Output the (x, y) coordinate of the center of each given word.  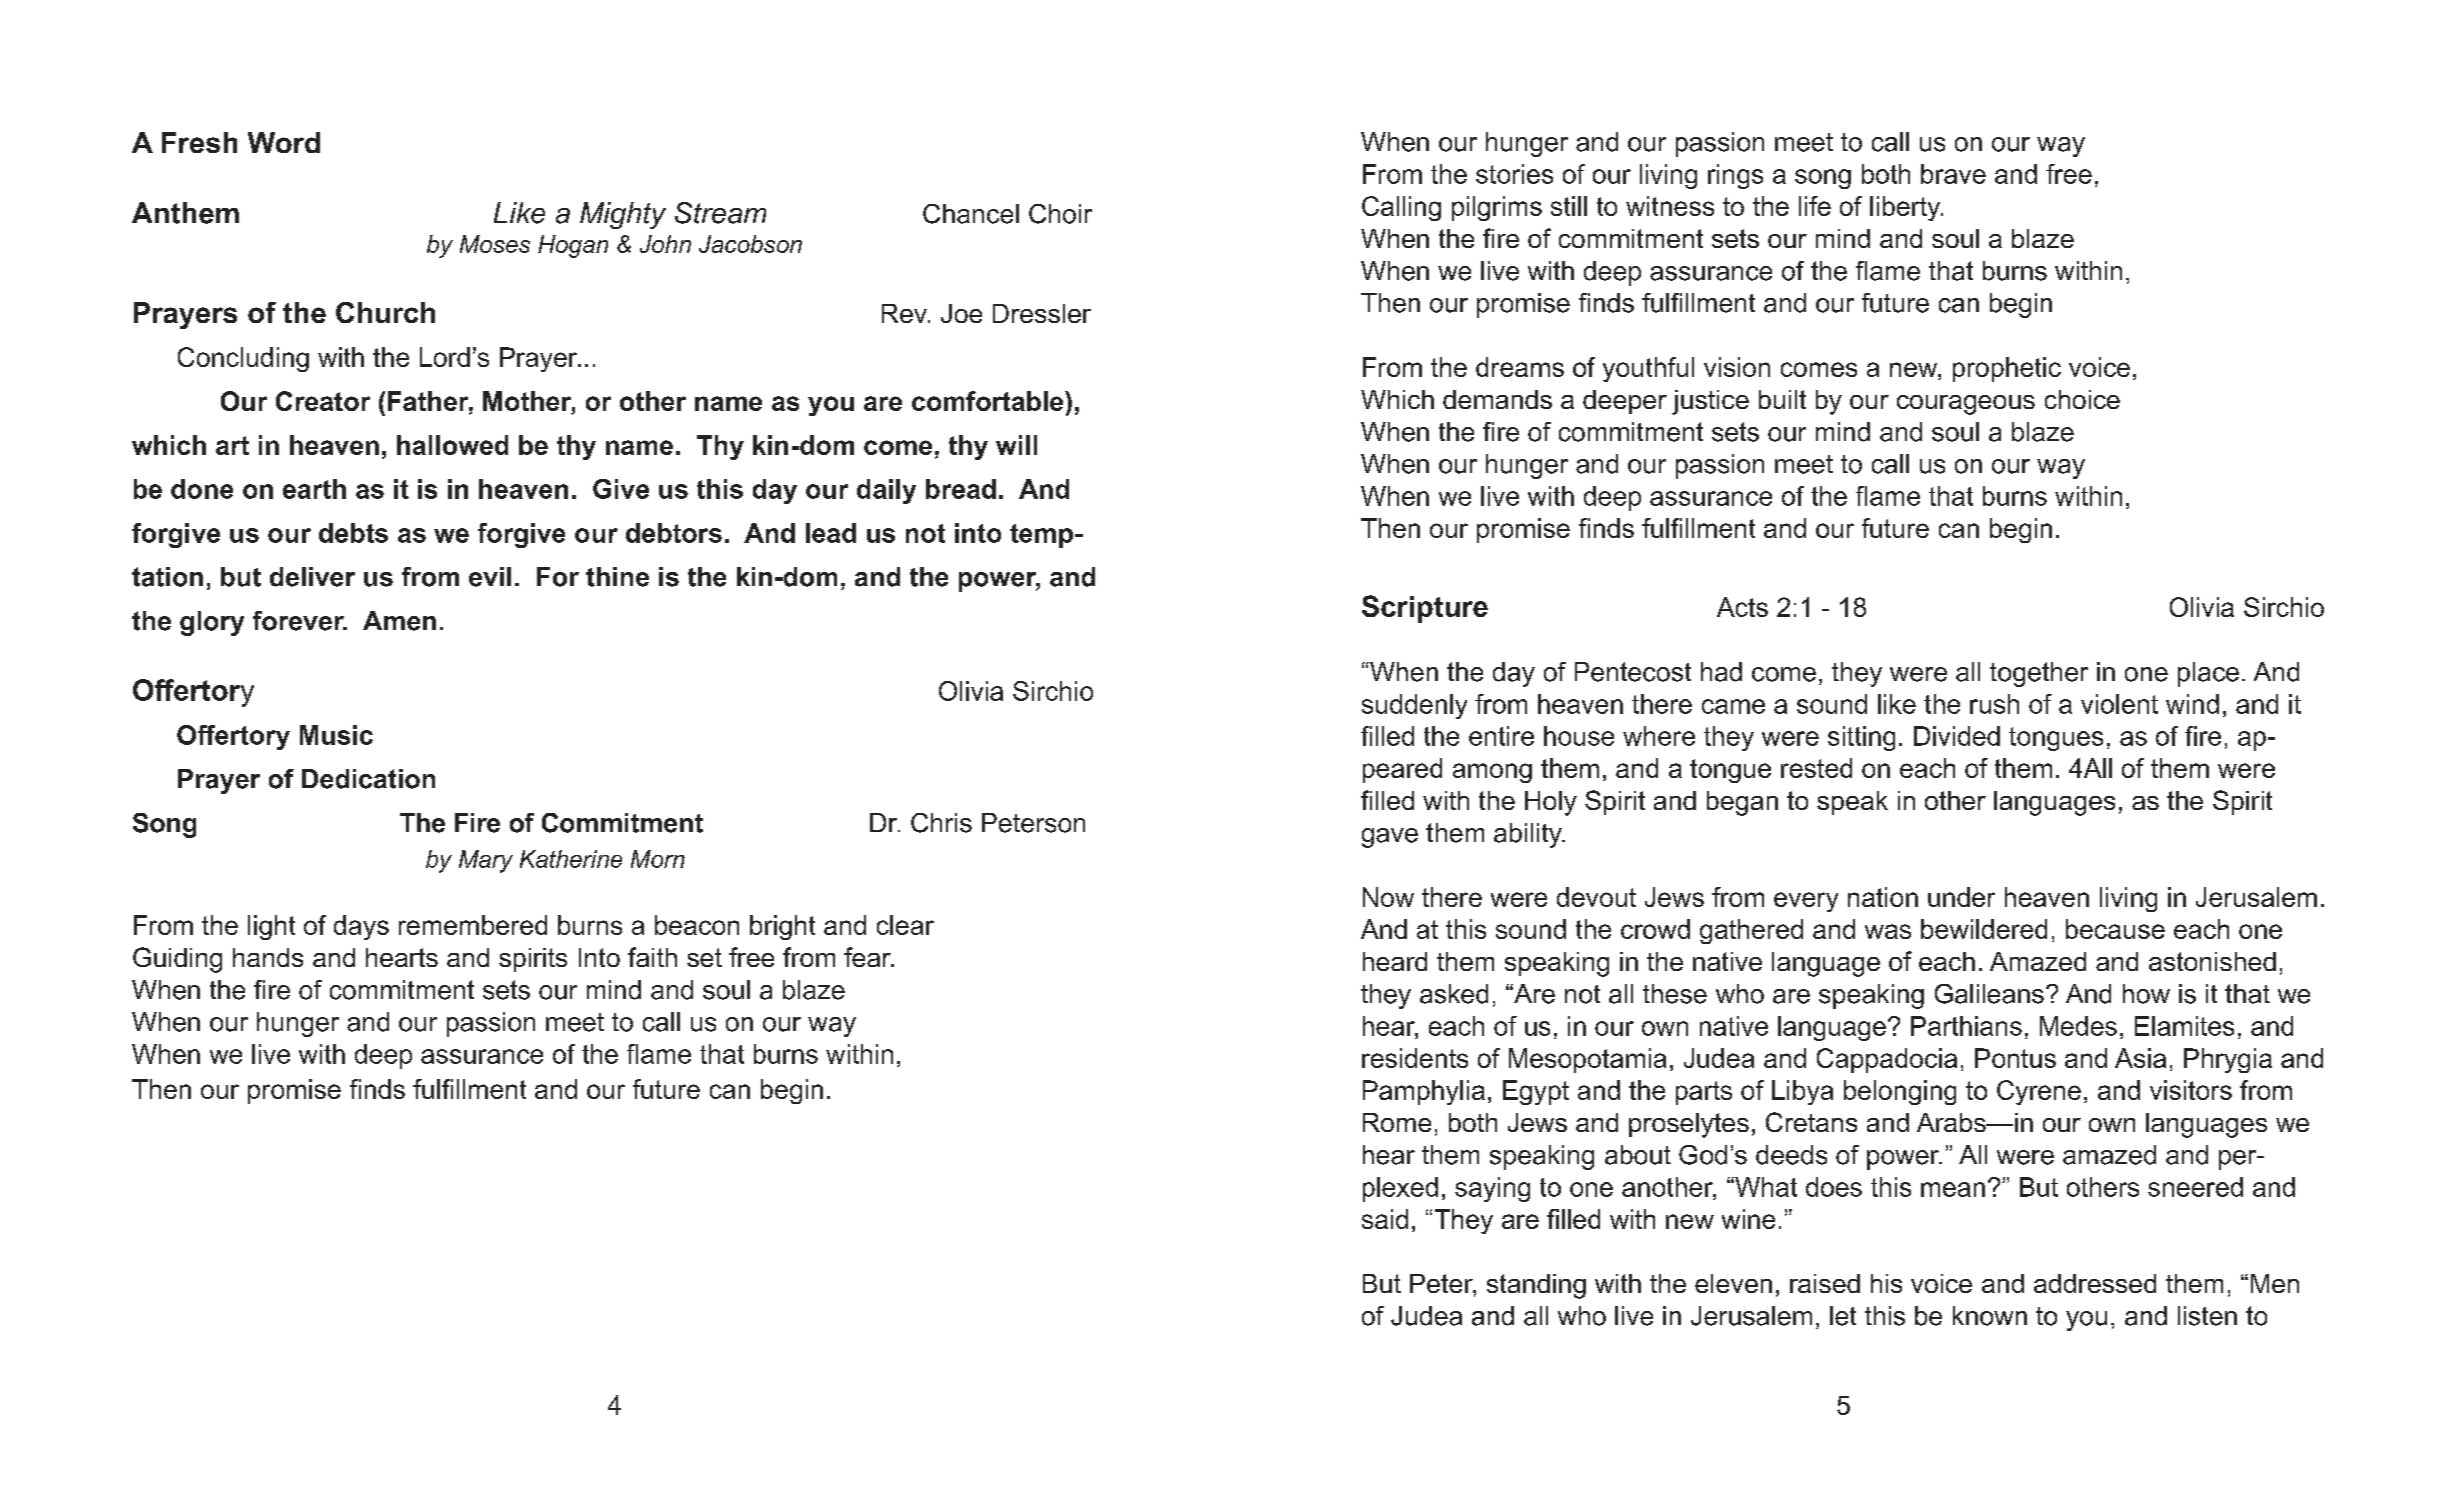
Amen (399, 621)
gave (1390, 838)
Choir (1060, 214)
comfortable (989, 401)
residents (1415, 1058)
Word (284, 142)
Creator (323, 401)
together (2039, 674)
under (1961, 897)
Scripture (1425, 609)
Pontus (2015, 1058)
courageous (1966, 405)
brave (1953, 174)
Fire (477, 823)
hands (268, 957)
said (1385, 1219)
